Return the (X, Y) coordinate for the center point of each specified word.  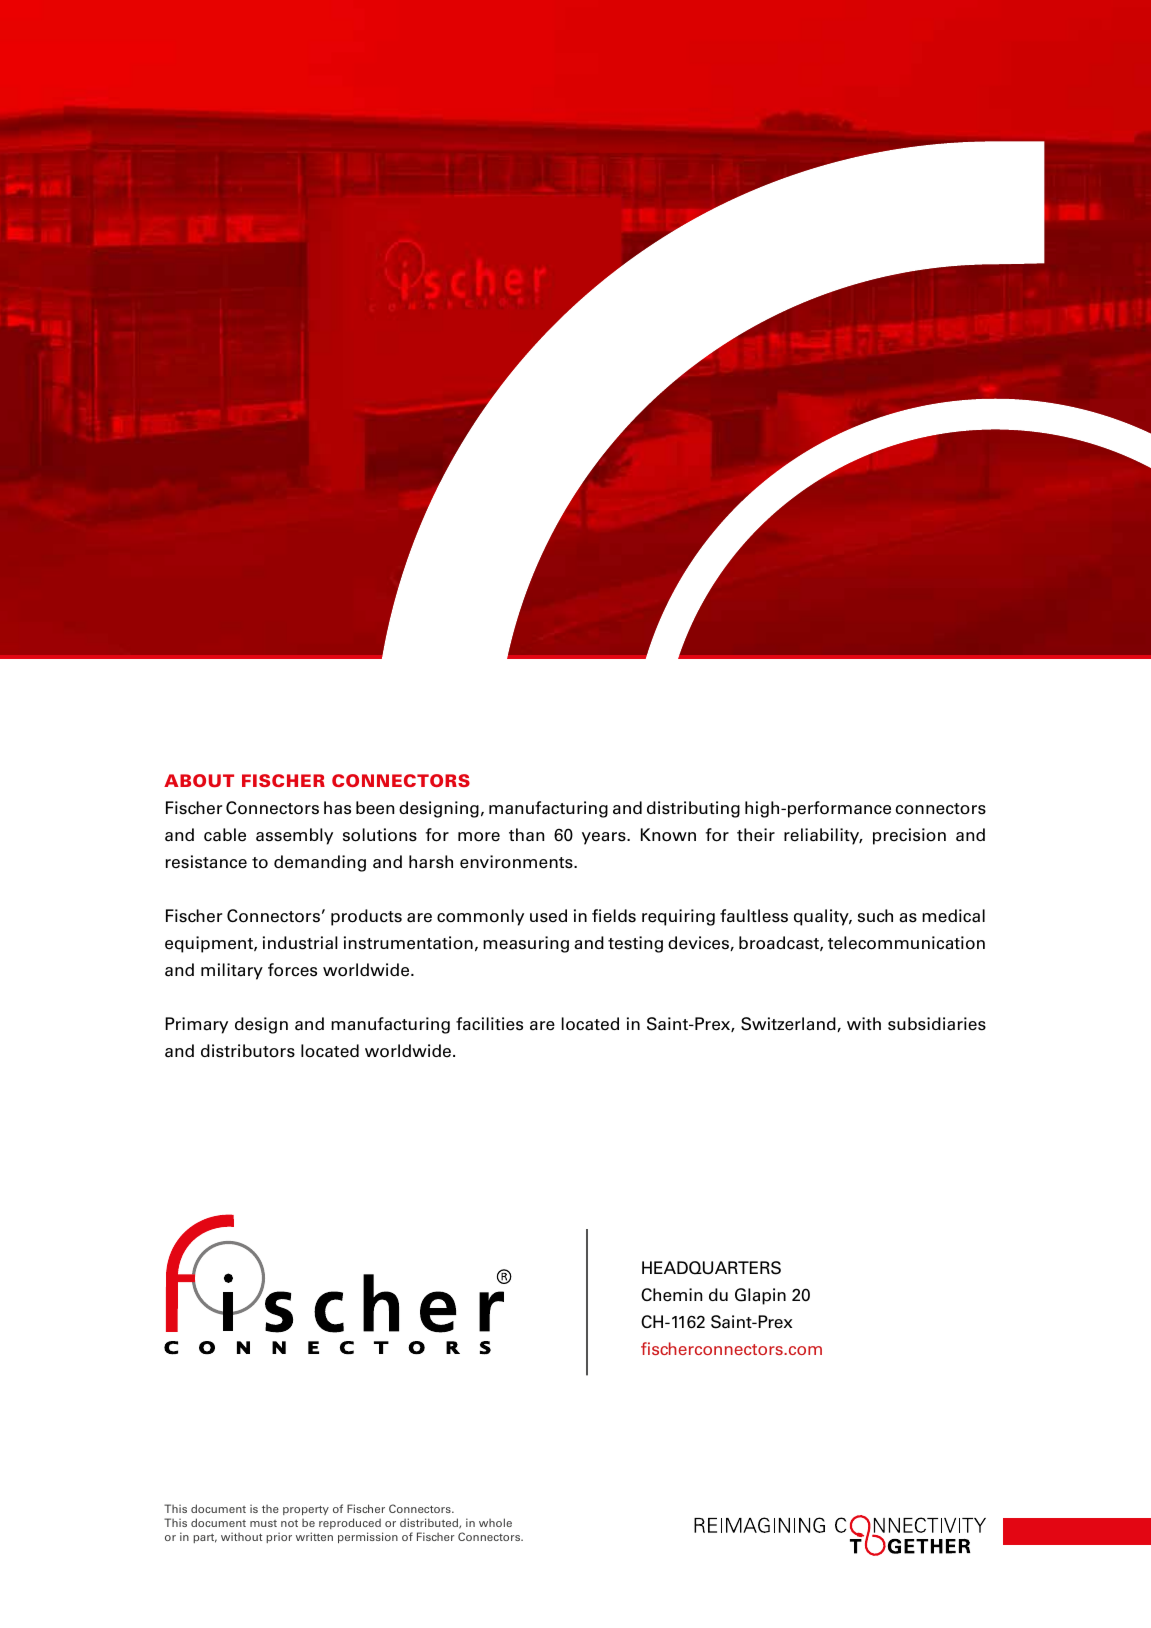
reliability (823, 836)
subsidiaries (937, 1024)
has (337, 808)
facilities (489, 1024)
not (289, 1523)
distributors (248, 1051)
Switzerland (789, 1024)
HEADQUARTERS (711, 1268)
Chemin (671, 1295)
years (605, 838)
